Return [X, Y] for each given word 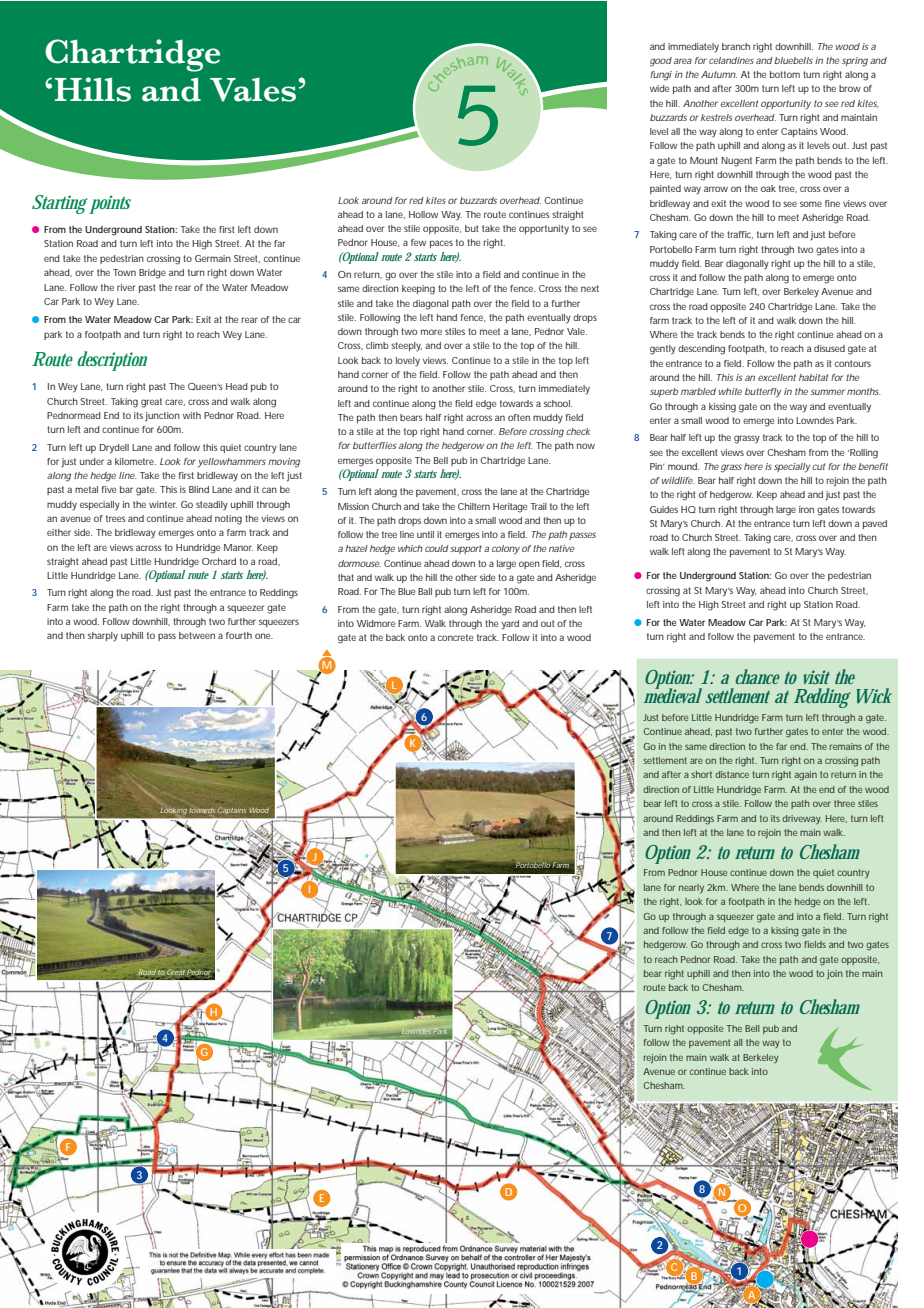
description [112, 361]
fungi [661, 76]
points [110, 204]
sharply [103, 637]
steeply [406, 347]
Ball [425, 591]
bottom [785, 74]
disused [829, 348]
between [197, 635]
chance [758, 676]
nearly [691, 888]
